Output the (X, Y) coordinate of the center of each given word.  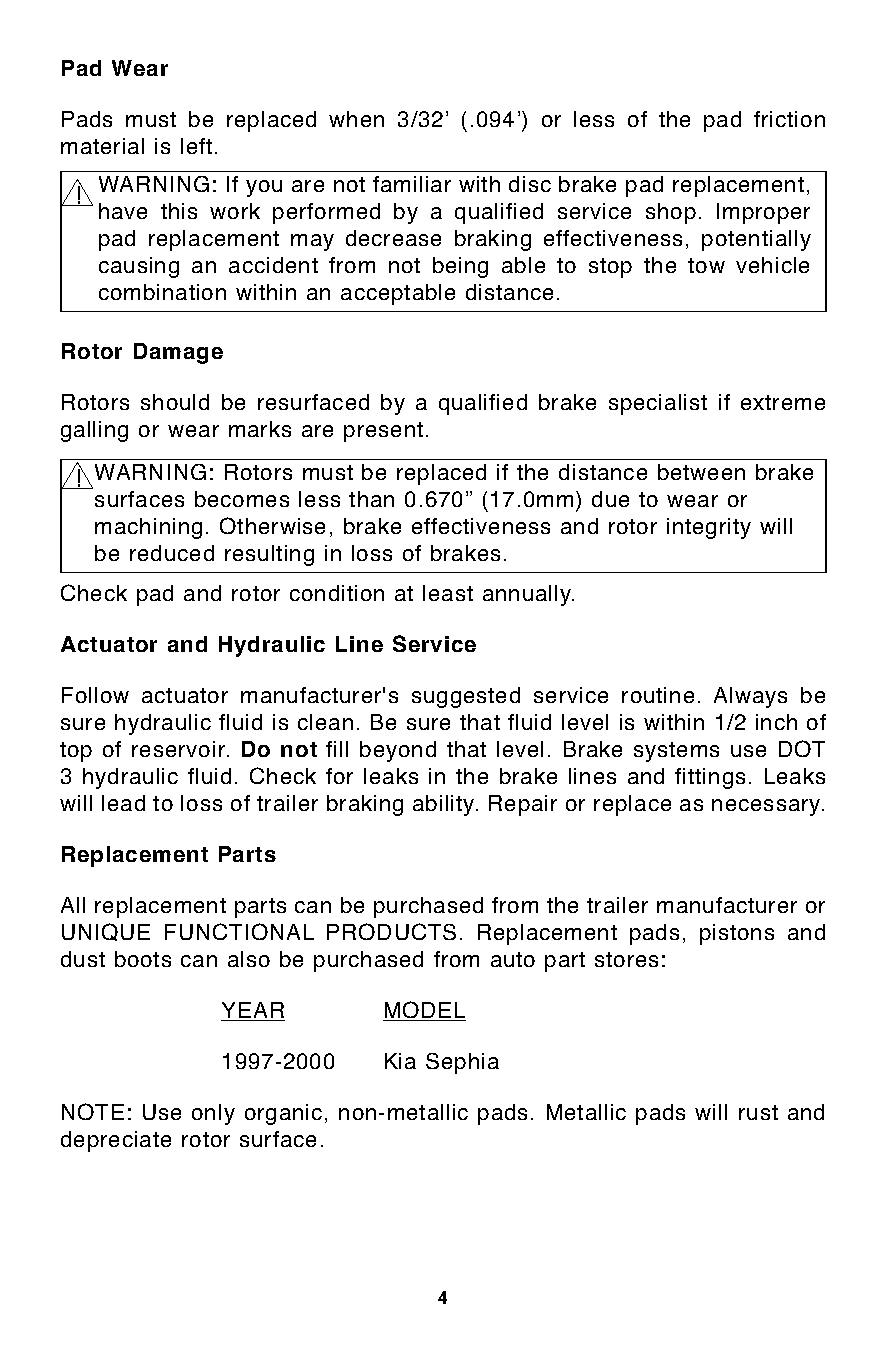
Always (750, 697)
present (383, 432)
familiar (412, 184)
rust (758, 1112)
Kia (400, 1061)
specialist (658, 404)
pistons (737, 934)
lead (123, 803)
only (213, 1114)
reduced (172, 553)
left (196, 146)
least (448, 593)
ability (445, 805)
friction (789, 119)
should (175, 402)
